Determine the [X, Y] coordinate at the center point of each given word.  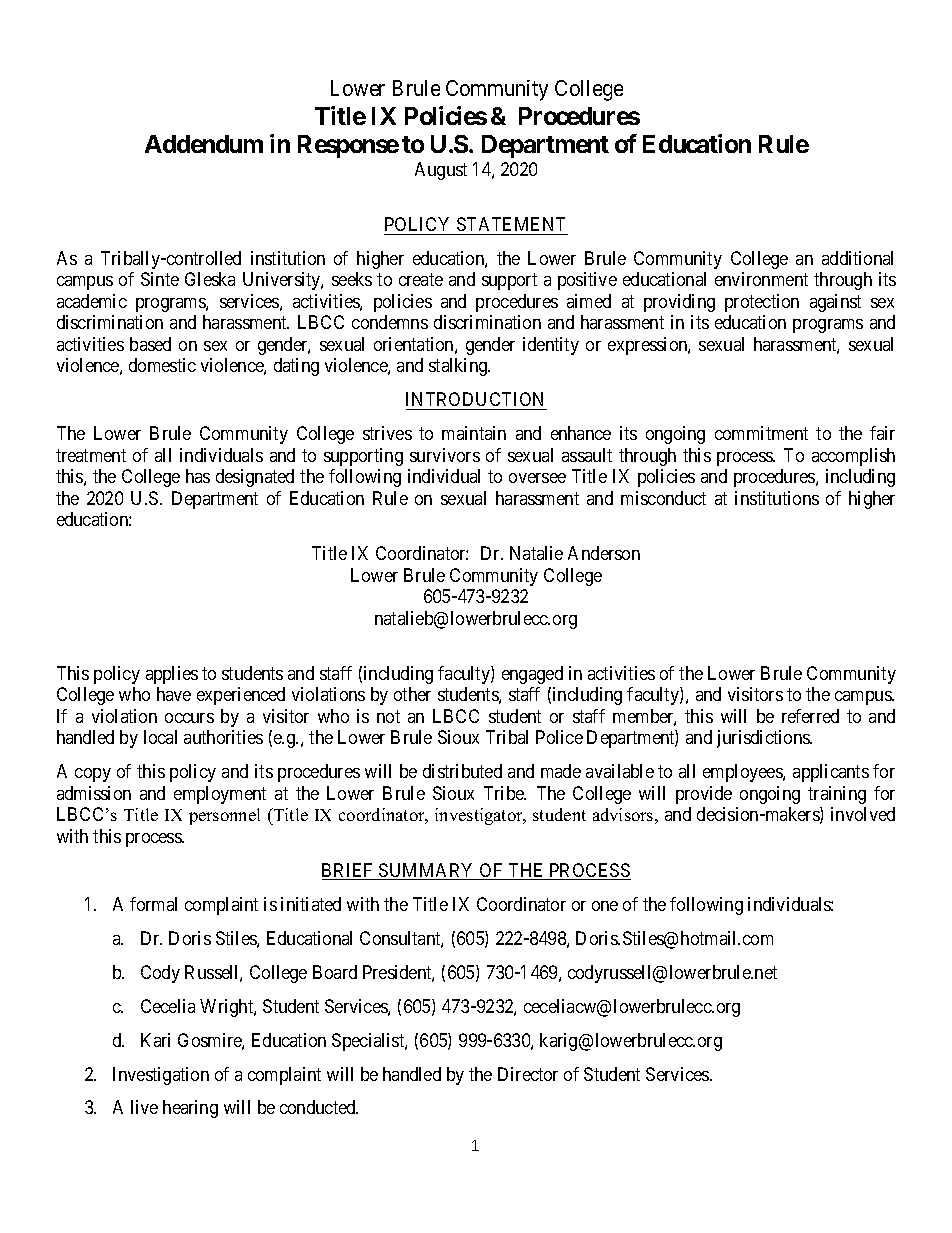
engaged [532, 675]
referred [810, 716]
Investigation [161, 1076]
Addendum [204, 144]
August [441, 171]
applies [172, 675]
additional [857, 258]
